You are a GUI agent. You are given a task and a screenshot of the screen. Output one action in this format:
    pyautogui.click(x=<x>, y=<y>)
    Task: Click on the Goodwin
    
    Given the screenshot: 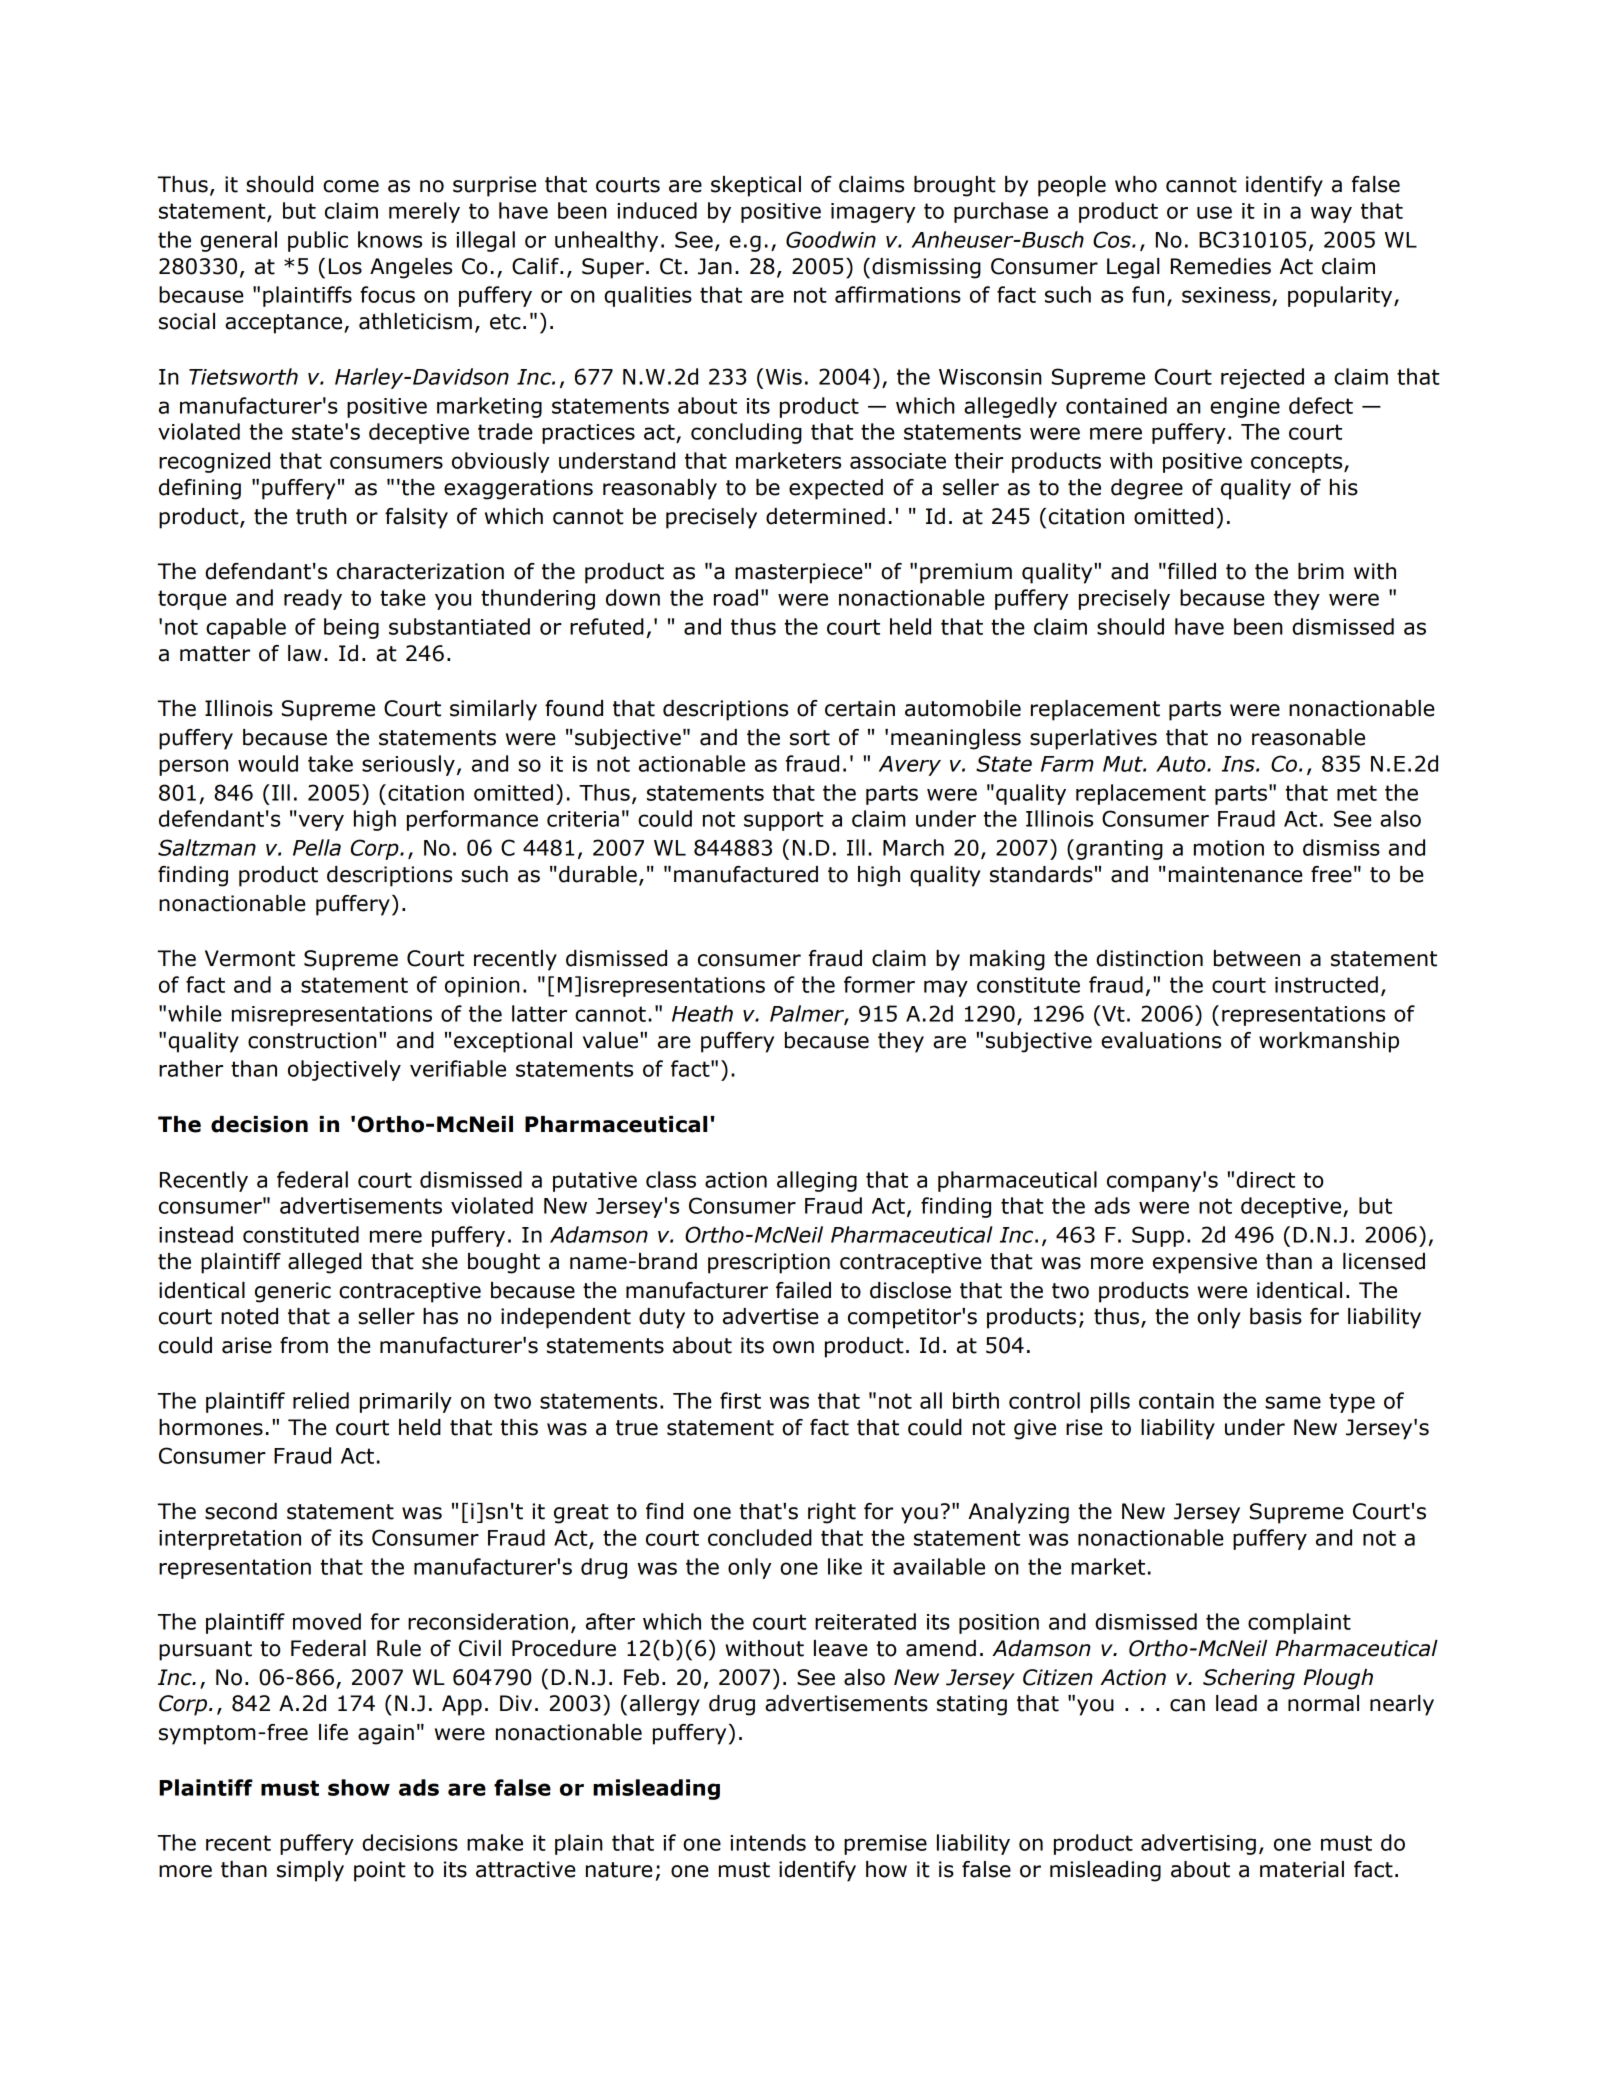 What is the action you would take?
    pyautogui.click(x=831, y=239)
